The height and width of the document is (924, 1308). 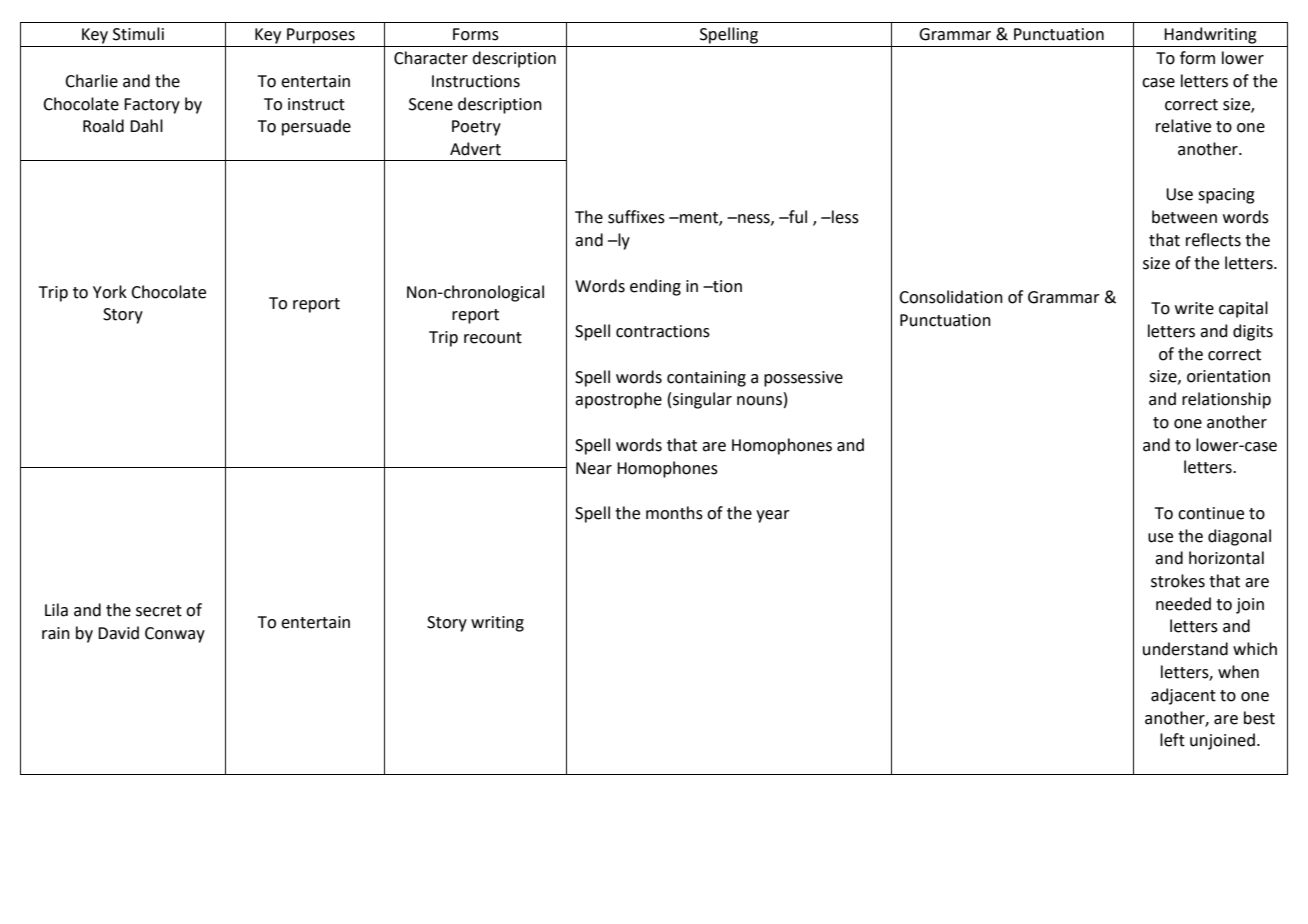 What do you see at coordinates (159, 611) in the document?
I see `secret` at bounding box center [159, 611].
